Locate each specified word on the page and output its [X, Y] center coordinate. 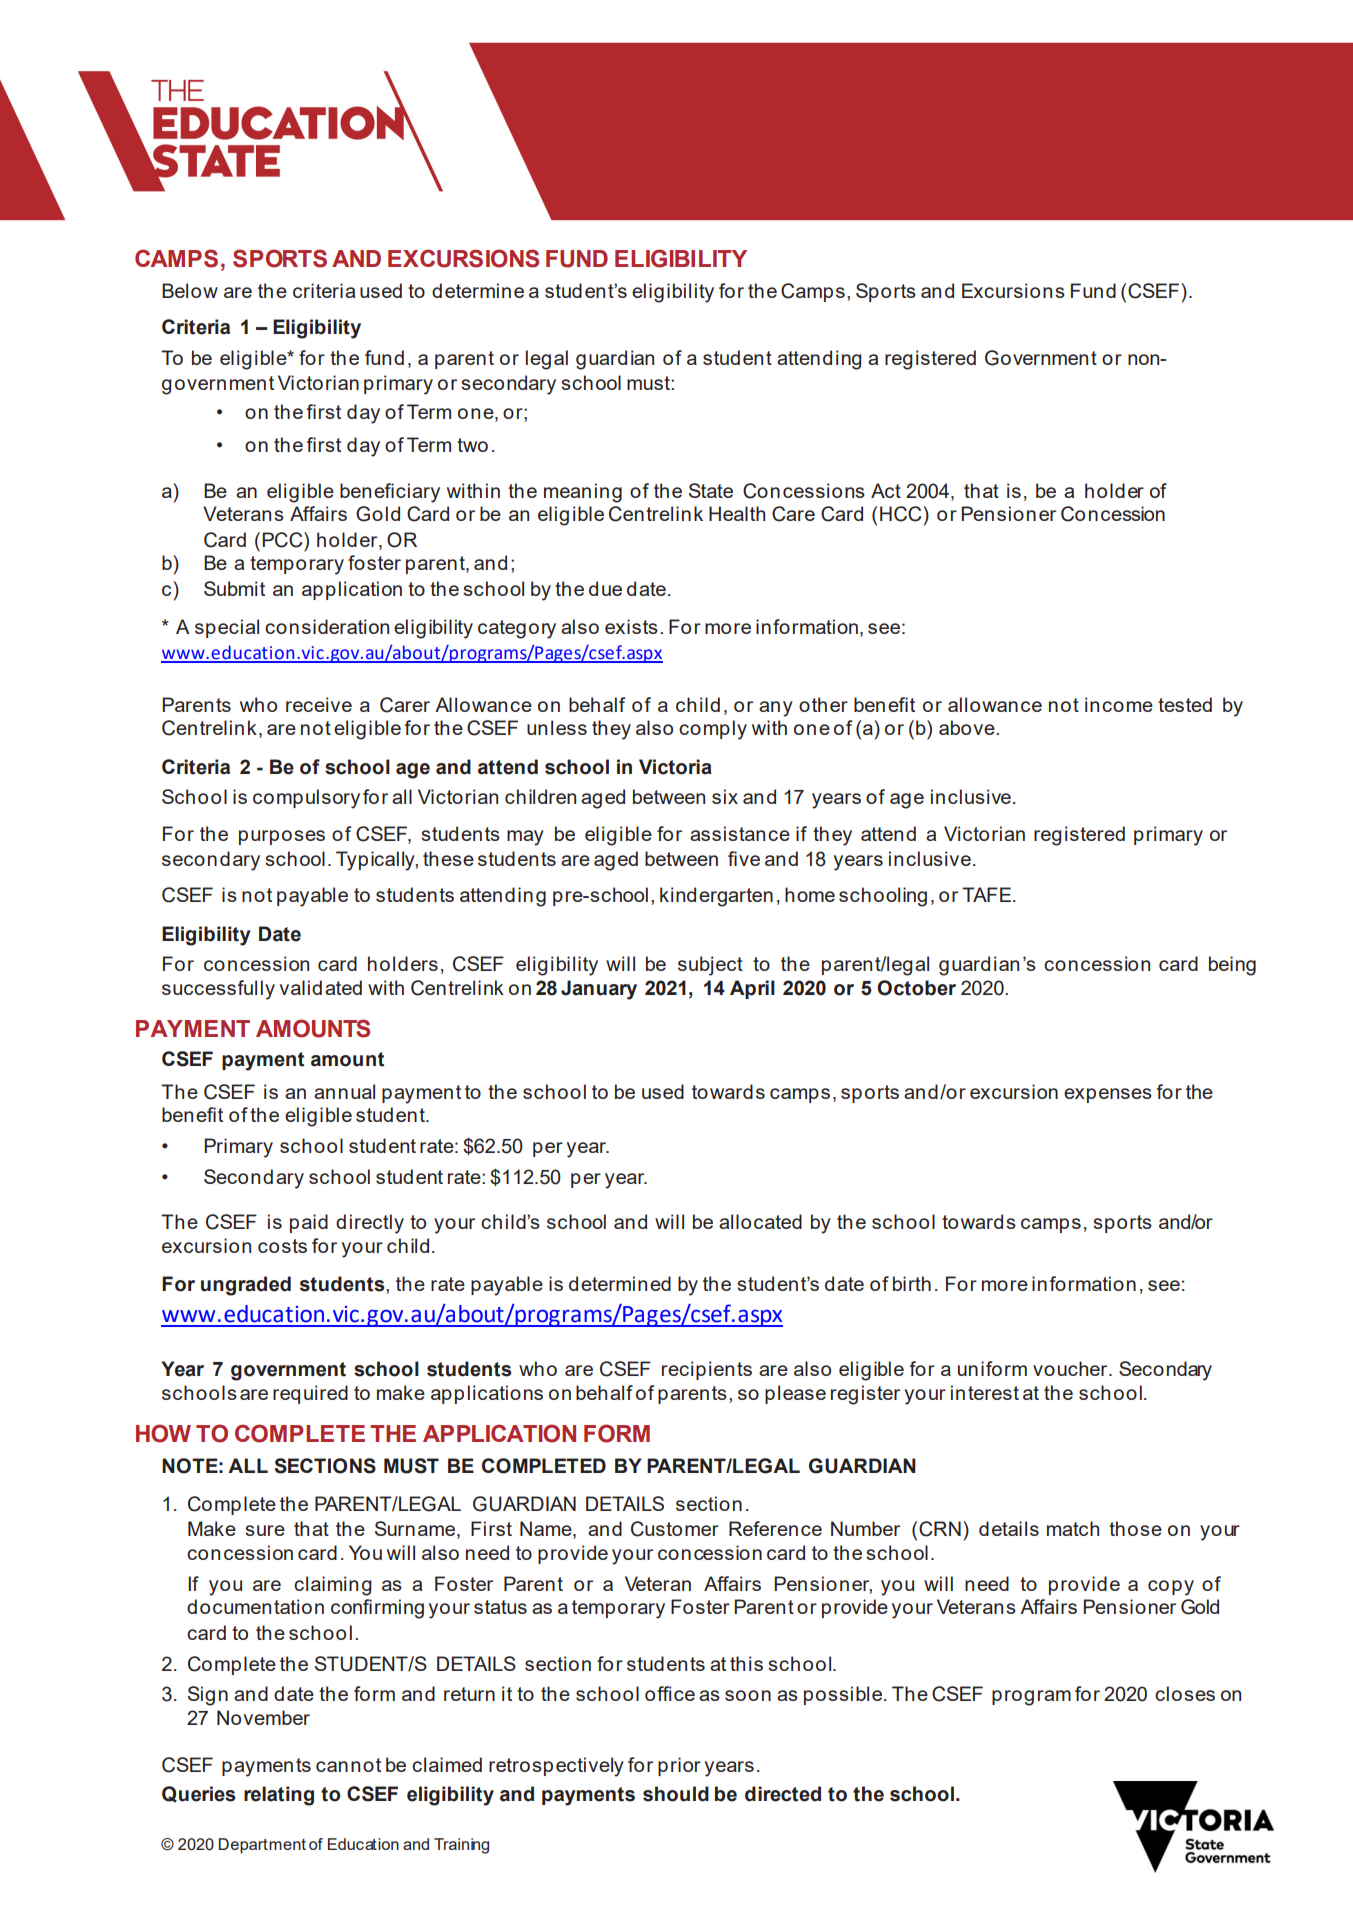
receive [319, 704]
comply [713, 730]
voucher [1071, 1368]
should [676, 1794]
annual [344, 1091]
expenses [1108, 1095]
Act [886, 490]
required [310, 1394]
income [1119, 704]
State [711, 490]
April [752, 989]
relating [279, 1796]
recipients [707, 1370]
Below [190, 290]
